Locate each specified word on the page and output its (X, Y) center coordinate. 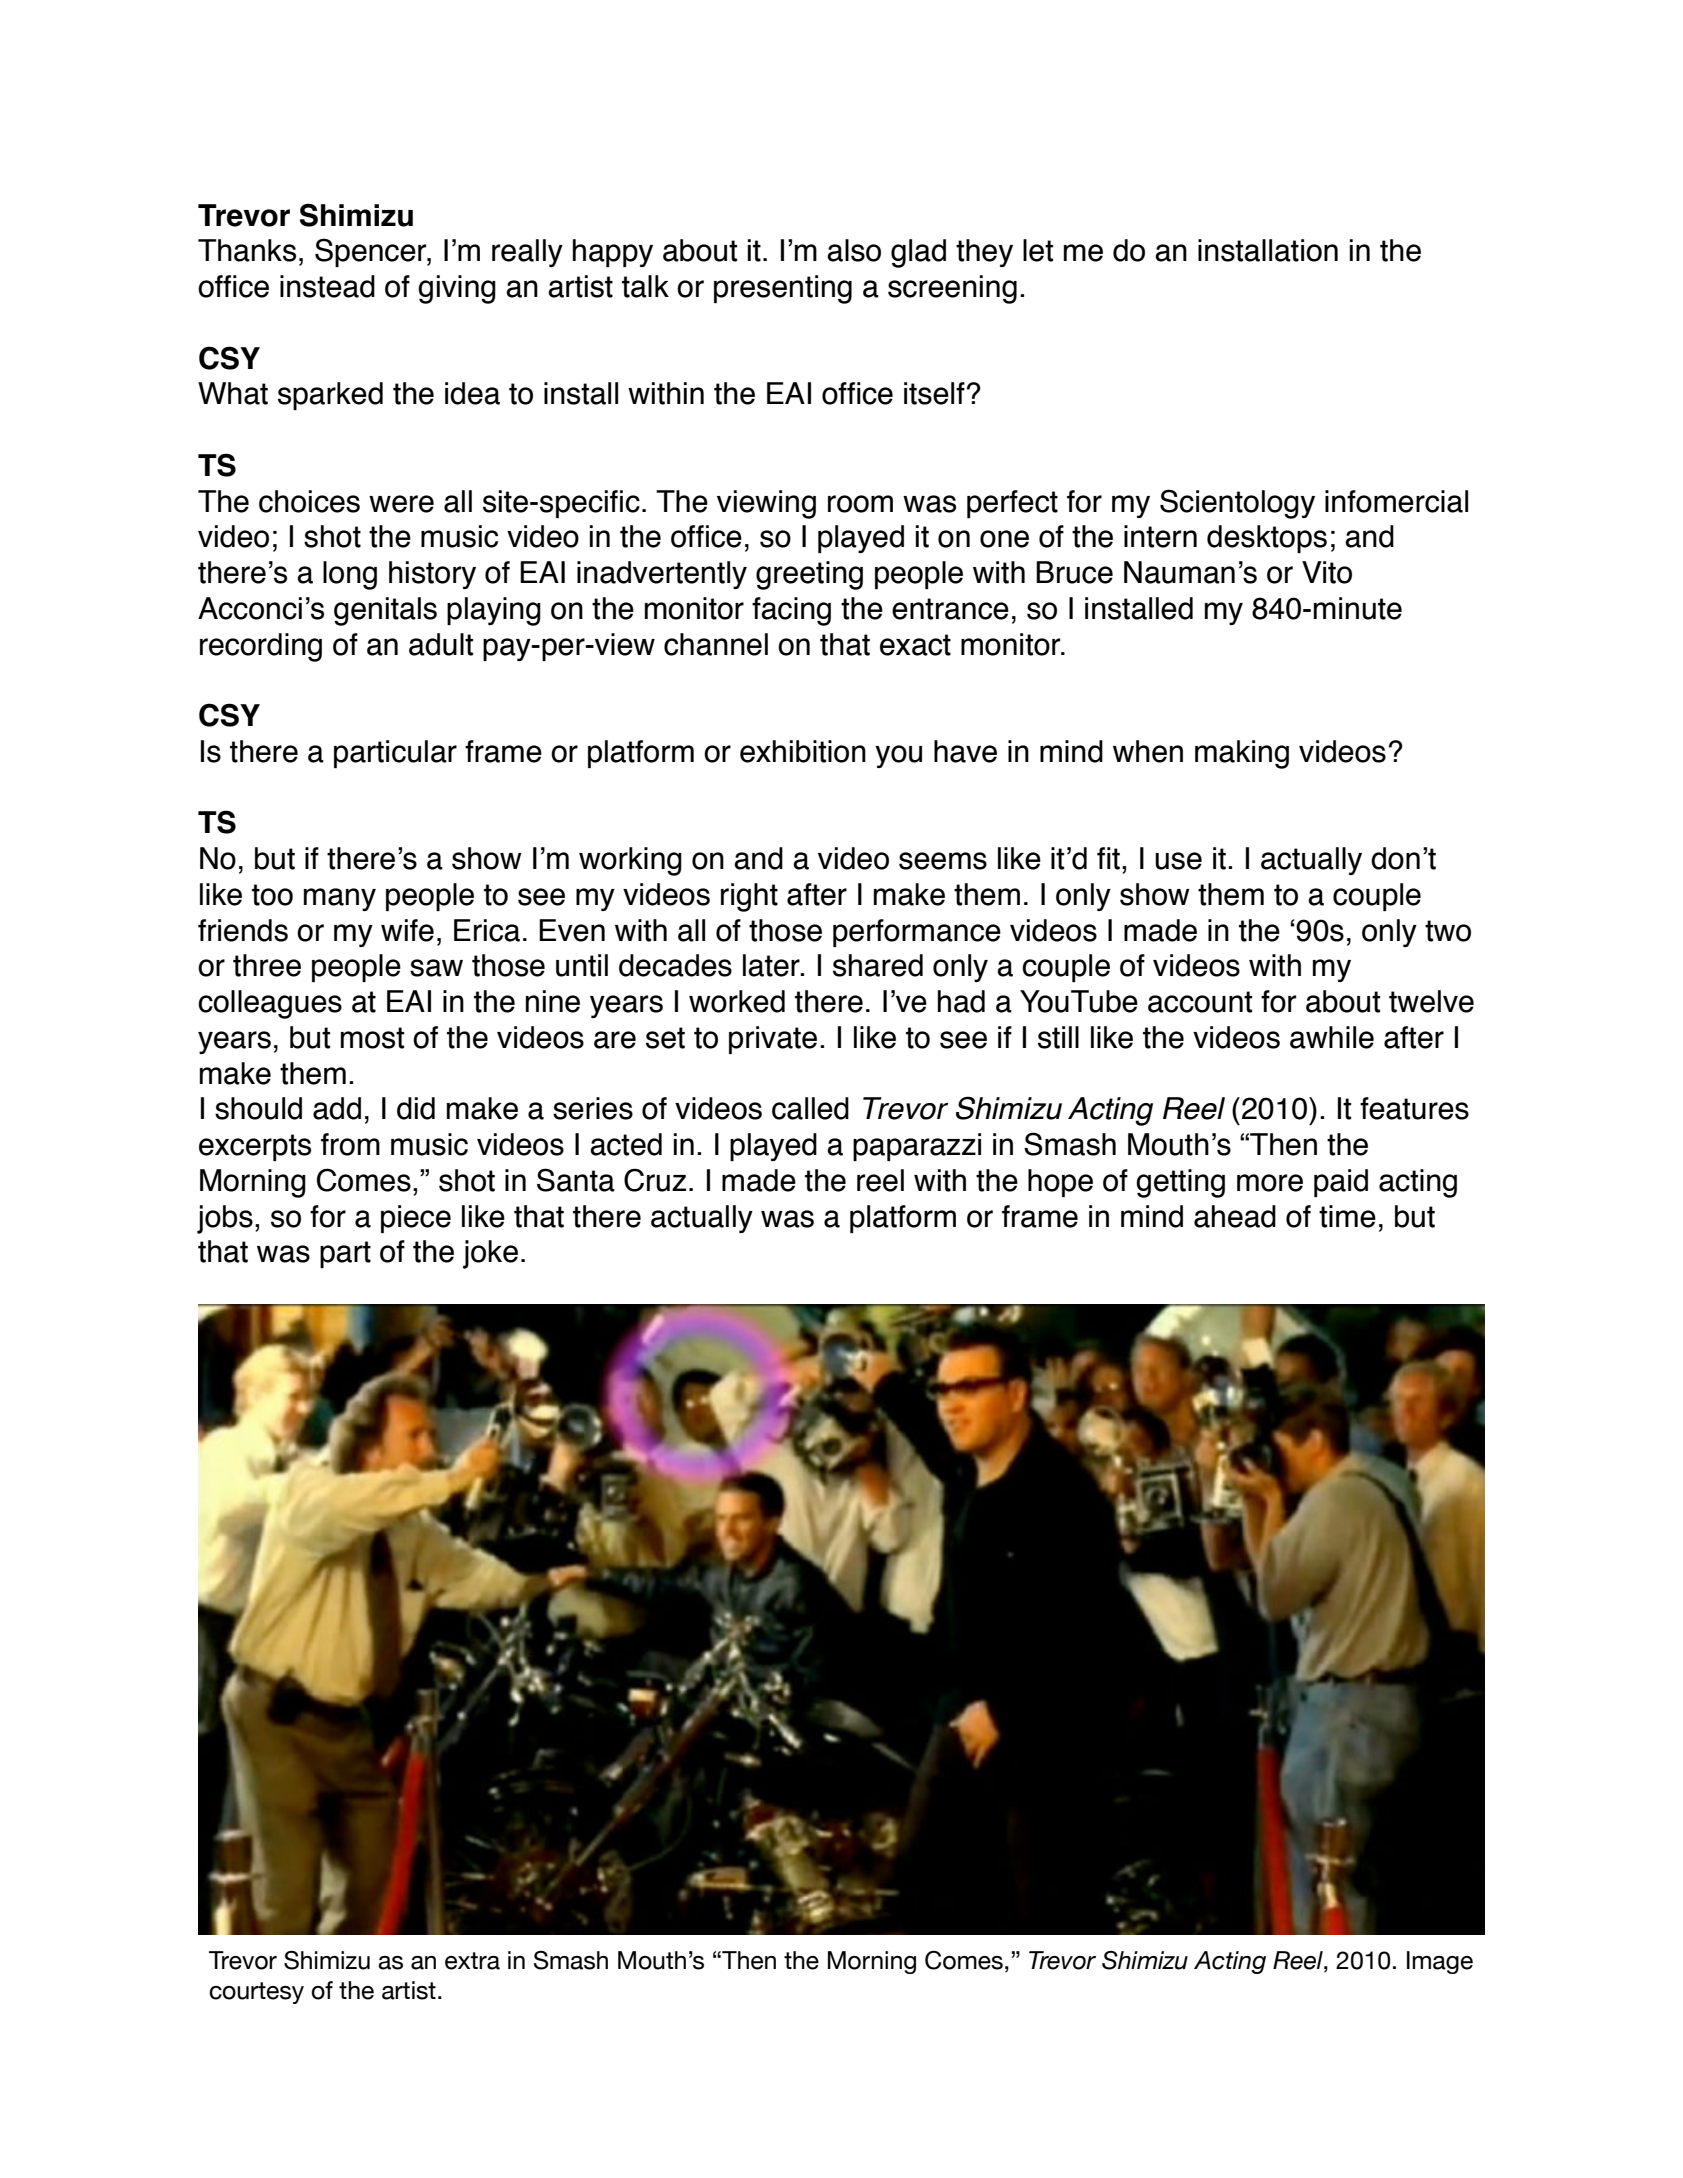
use (1178, 861)
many (340, 899)
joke (490, 1254)
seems (943, 861)
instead (327, 286)
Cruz (655, 1180)
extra (472, 1961)
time (1347, 1216)
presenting (783, 289)
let (1038, 250)
